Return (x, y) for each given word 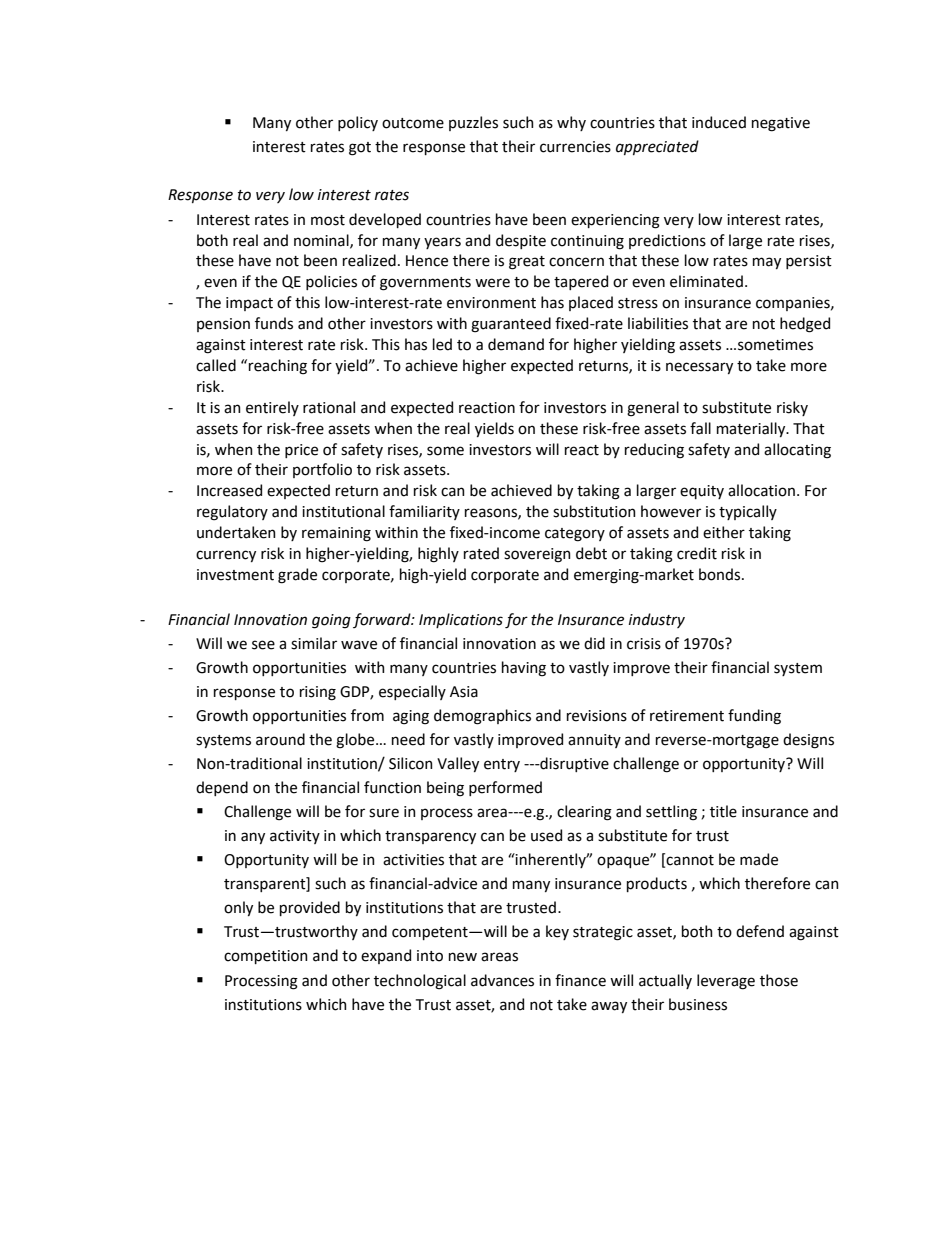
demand (516, 344)
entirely (272, 408)
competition (266, 957)
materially (752, 429)
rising (318, 693)
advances (502, 980)
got (360, 149)
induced (719, 122)
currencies (575, 147)
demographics (482, 717)
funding (754, 717)
